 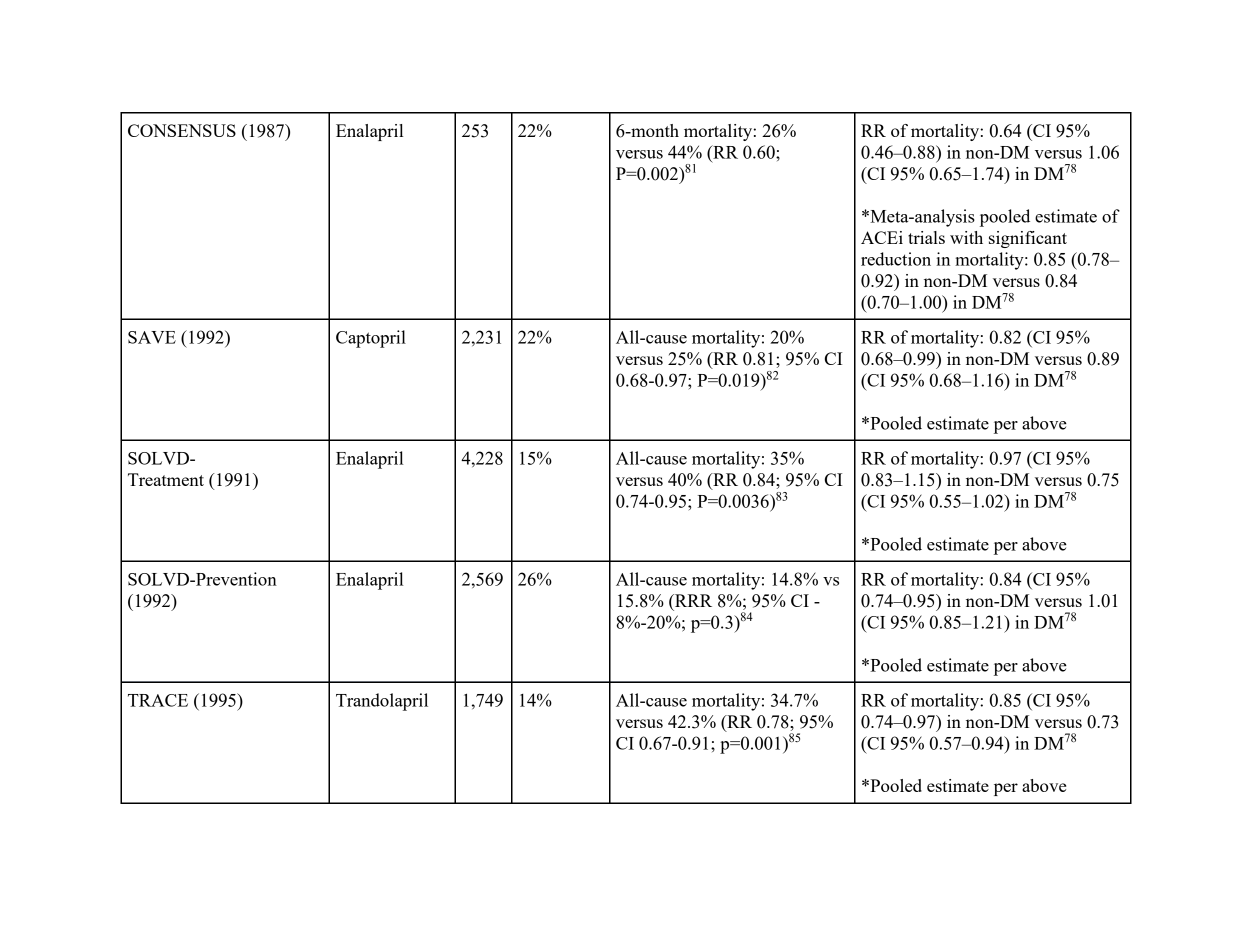 I want to click on reduction, so click(x=896, y=259).
